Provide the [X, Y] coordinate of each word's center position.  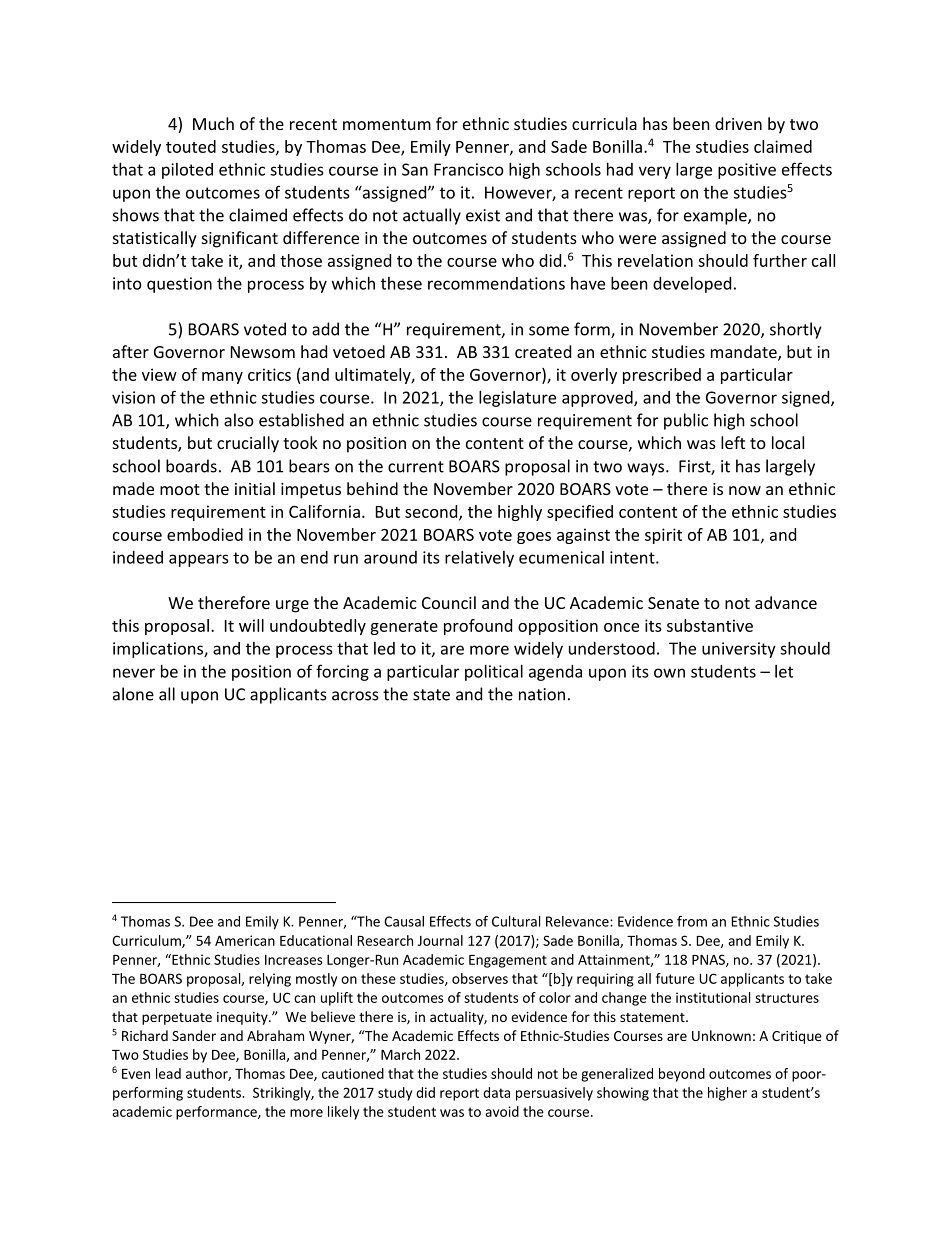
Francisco [469, 169]
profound [478, 627]
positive [747, 171]
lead [168, 1073]
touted [191, 146]
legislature [517, 399]
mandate [745, 353]
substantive [710, 625]
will [251, 625]
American [245, 940]
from [692, 921]
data [496, 1092]
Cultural [516, 921]
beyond [682, 1075]
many [222, 378]
